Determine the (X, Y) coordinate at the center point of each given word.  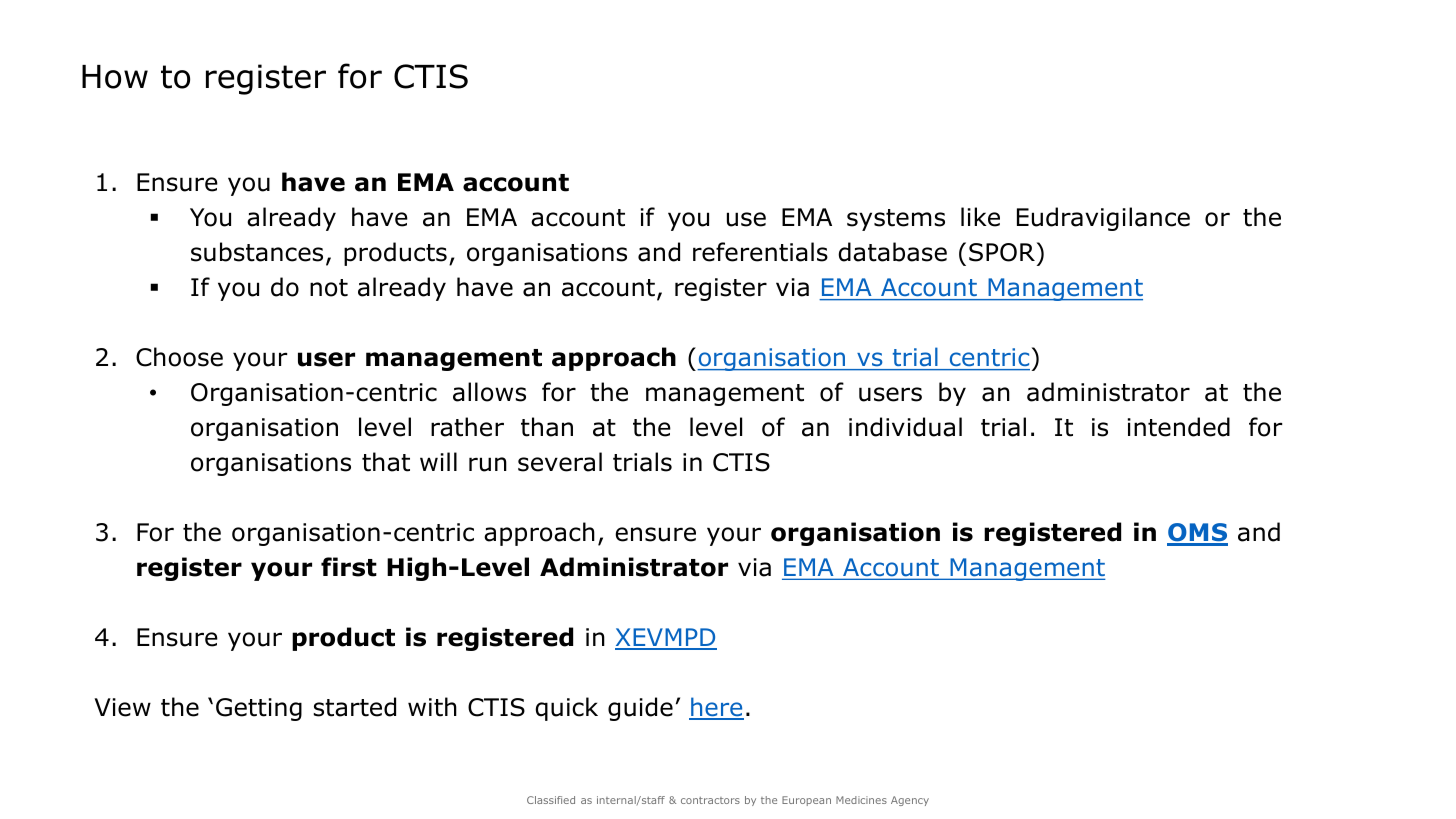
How (115, 77)
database (892, 252)
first (349, 567)
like (980, 217)
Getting (259, 709)
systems (896, 220)
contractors (710, 800)
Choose (179, 357)
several (560, 462)
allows (489, 392)
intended (1179, 427)
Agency (910, 801)
